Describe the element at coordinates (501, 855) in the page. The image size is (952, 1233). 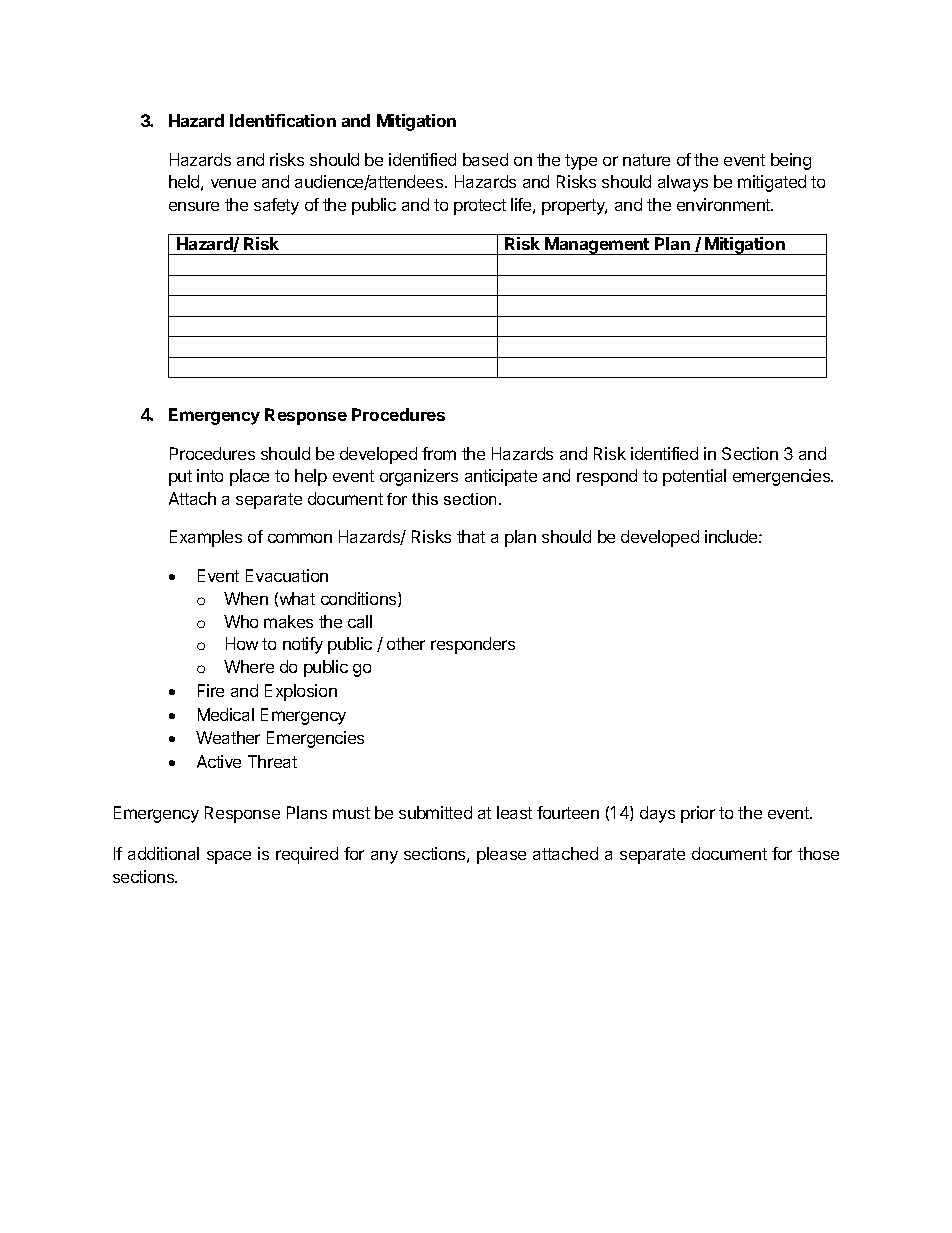
I see `please` at that location.
